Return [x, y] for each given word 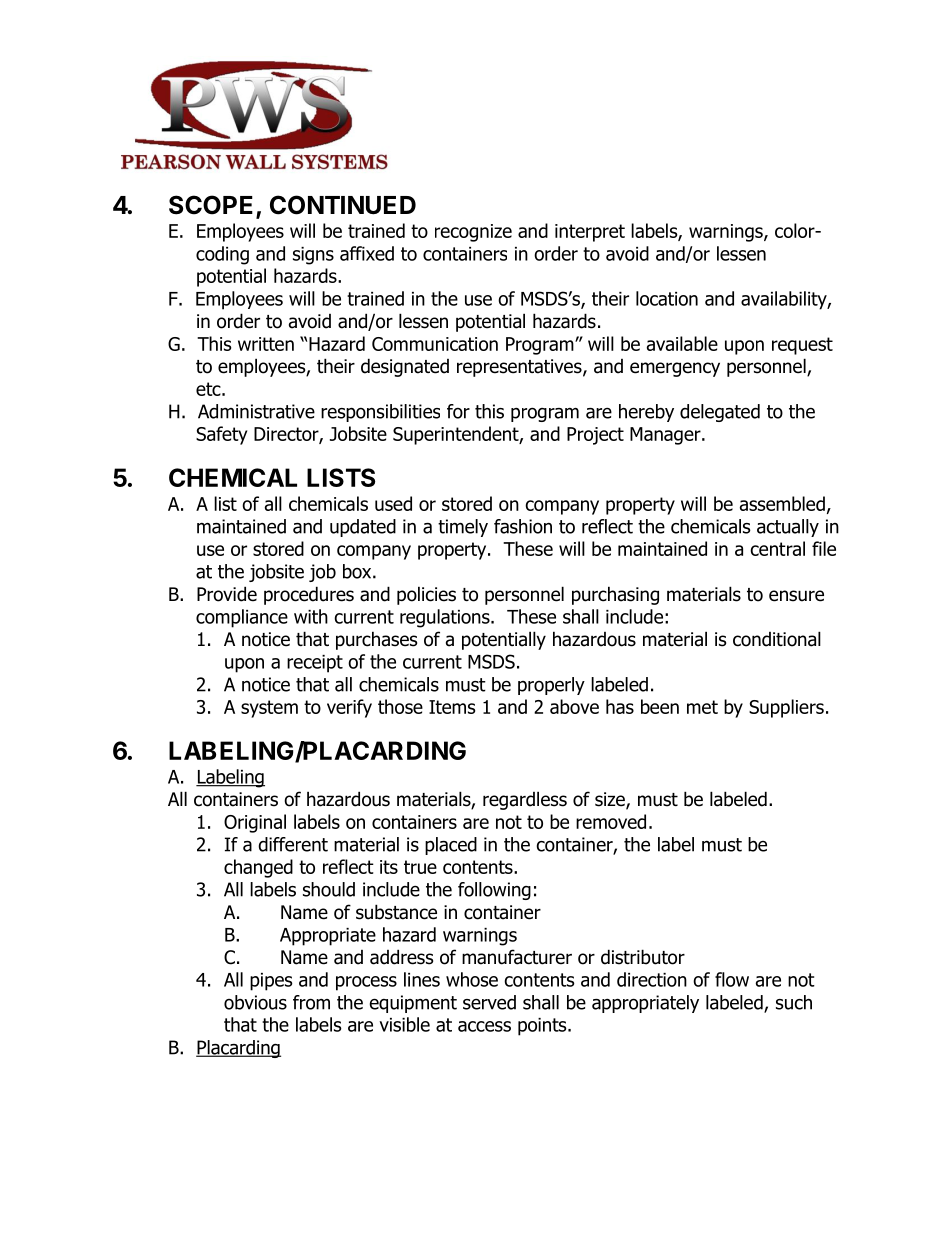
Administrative [256, 411]
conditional [777, 639]
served [489, 1002]
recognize [473, 233]
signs [313, 256]
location [667, 298]
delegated [720, 413]
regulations [446, 618]
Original [255, 823]
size [611, 800]
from [311, 1002]
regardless [525, 800]
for [458, 411]
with [311, 616]
